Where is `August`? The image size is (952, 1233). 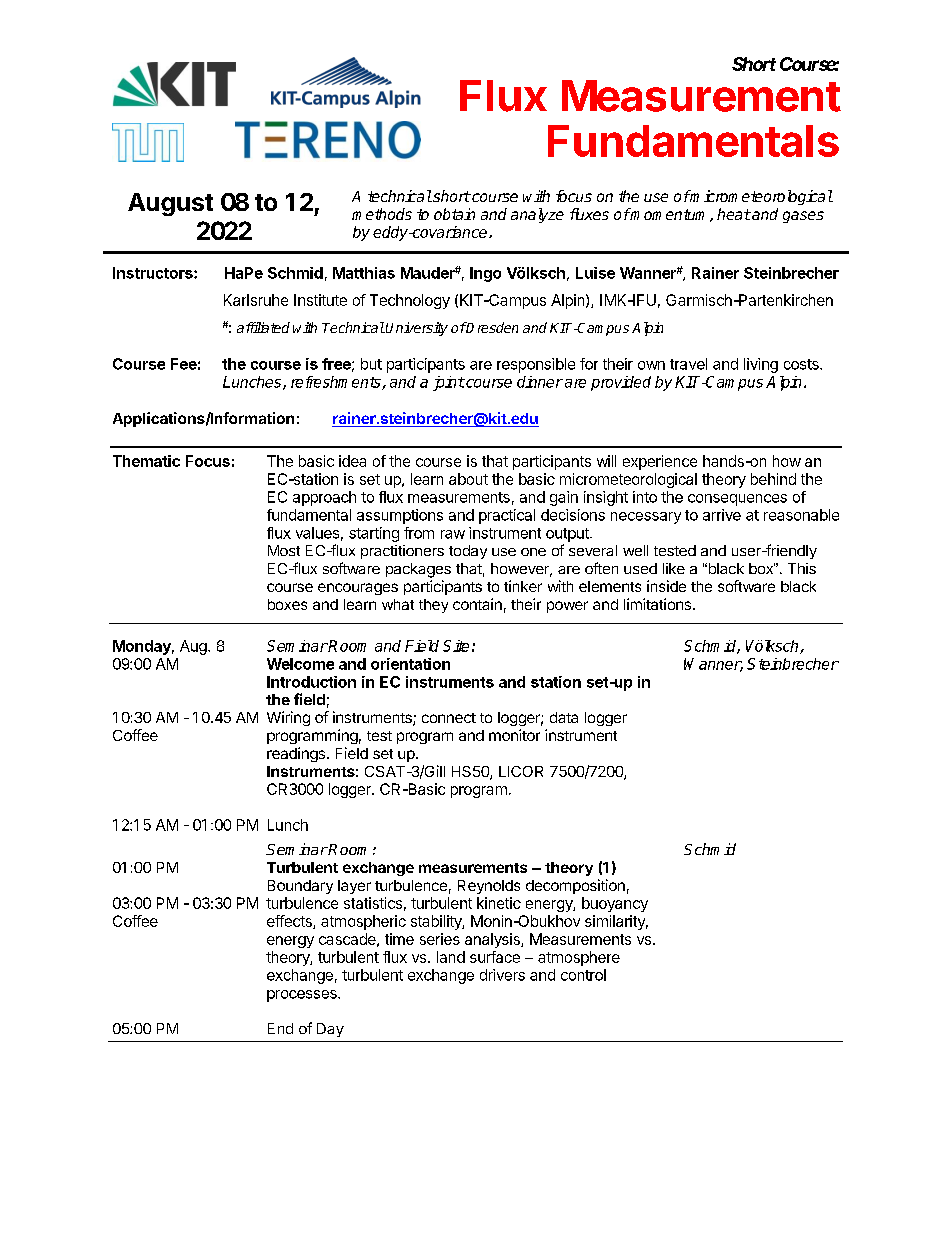 August is located at coordinates (170, 204).
